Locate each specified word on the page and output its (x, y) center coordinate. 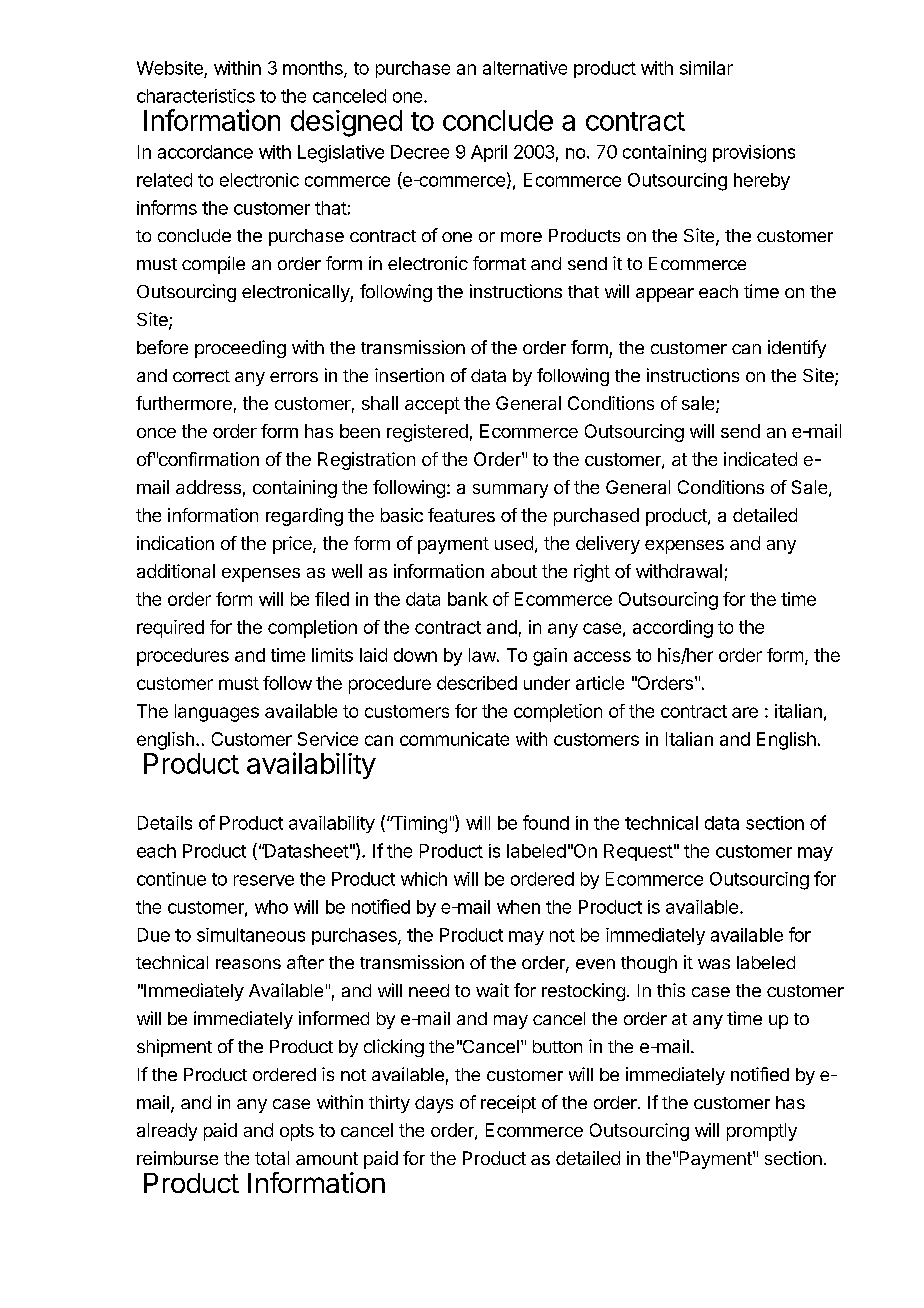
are (745, 712)
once (156, 433)
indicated (760, 459)
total (272, 1158)
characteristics (196, 96)
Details (165, 823)
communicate (454, 739)
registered (427, 433)
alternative (525, 68)
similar (706, 68)
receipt (508, 1104)
